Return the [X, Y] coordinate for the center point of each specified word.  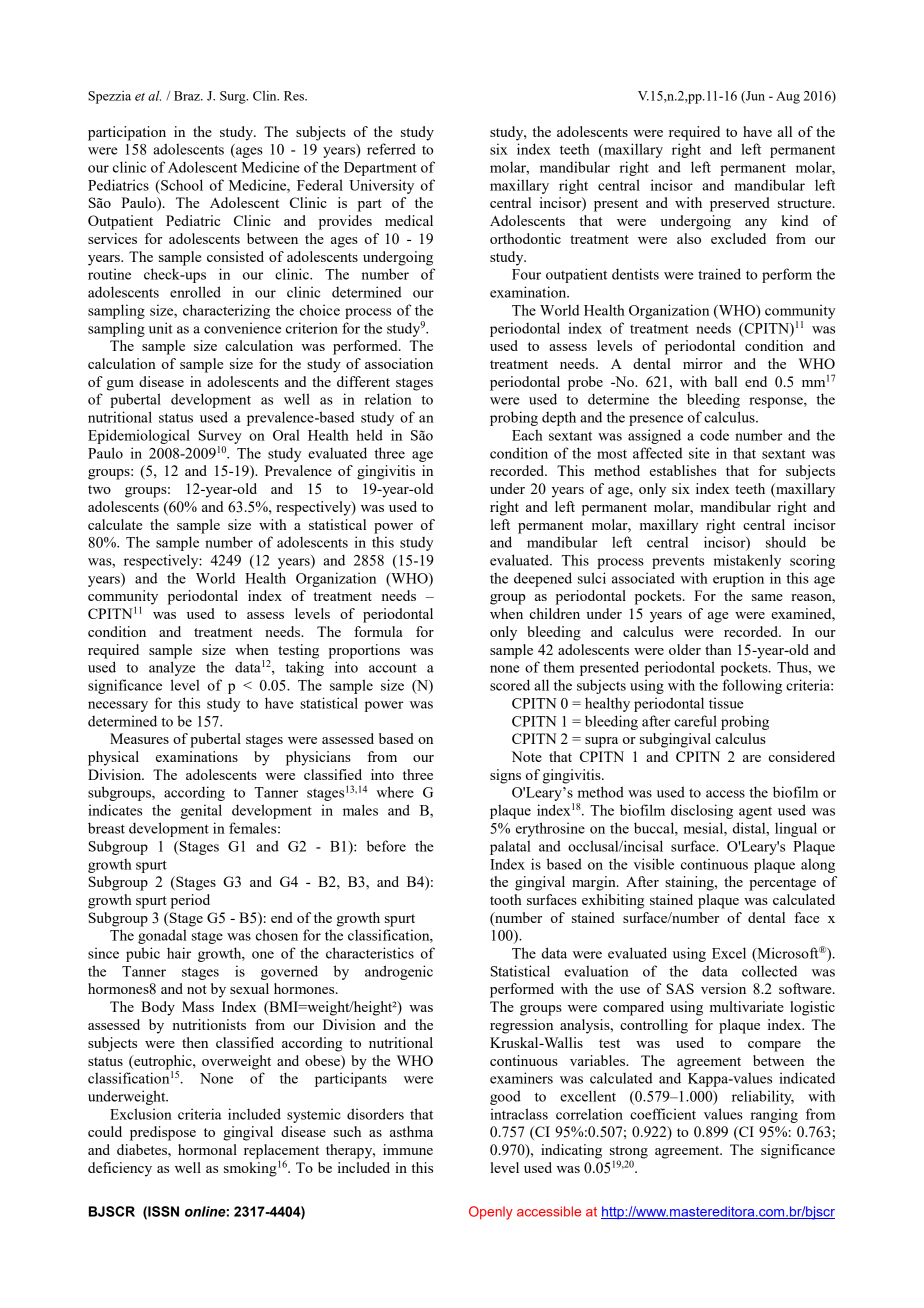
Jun [754, 97]
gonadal [162, 936]
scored [510, 685]
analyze [172, 668]
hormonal [207, 1149]
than [718, 649]
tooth [506, 899]
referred [391, 149]
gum [120, 385]
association [399, 363]
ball [726, 381]
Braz [188, 96]
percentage [782, 884]
